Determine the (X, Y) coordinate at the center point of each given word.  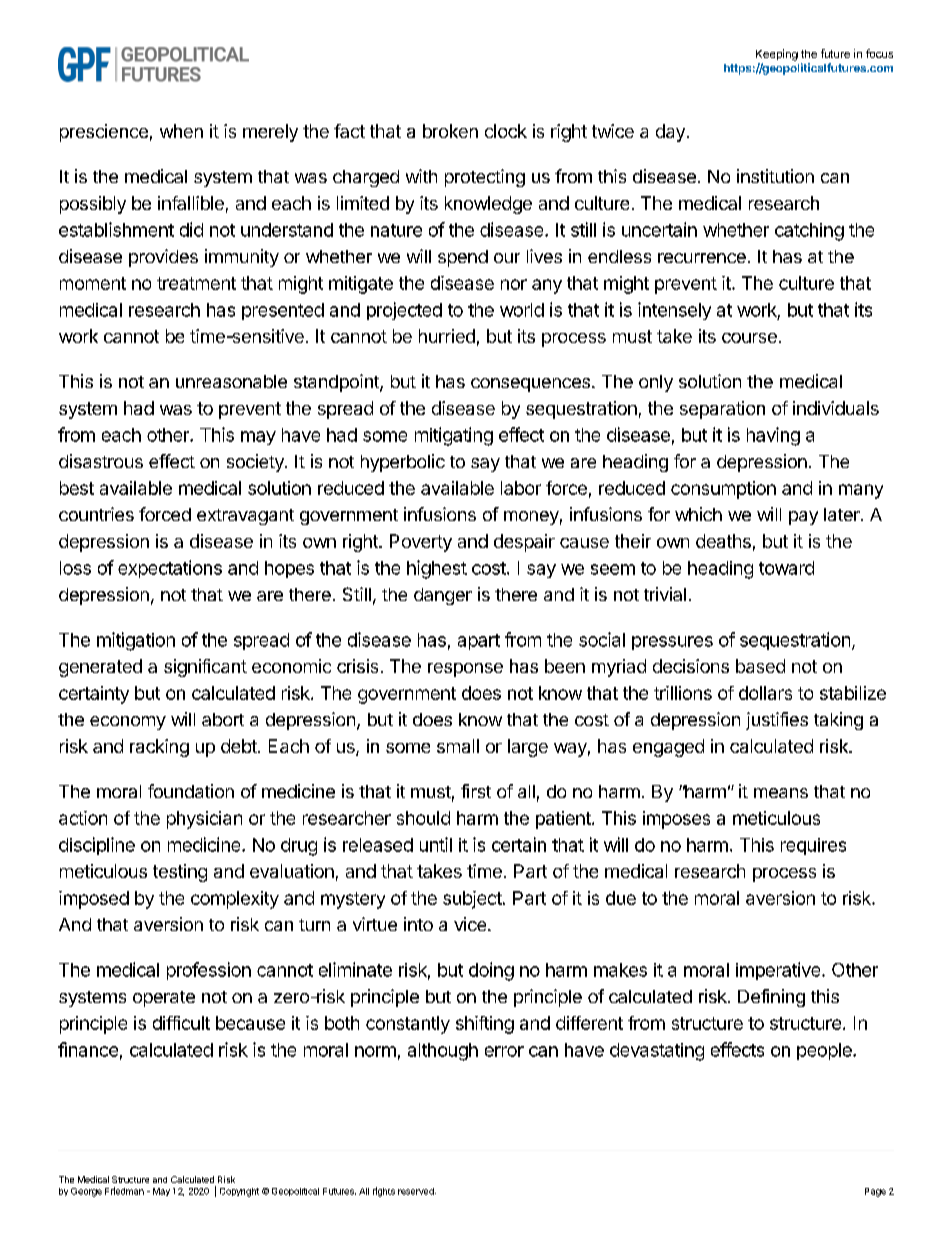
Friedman (124, 1191)
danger (443, 596)
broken (450, 131)
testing (180, 873)
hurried (447, 336)
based (760, 666)
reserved (417, 1191)
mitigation (136, 641)
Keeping (777, 55)
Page (875, 1192)
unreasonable (231, 381)
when (181, 131)
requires (813, 846)
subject (472, 900)
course (749, 338)
